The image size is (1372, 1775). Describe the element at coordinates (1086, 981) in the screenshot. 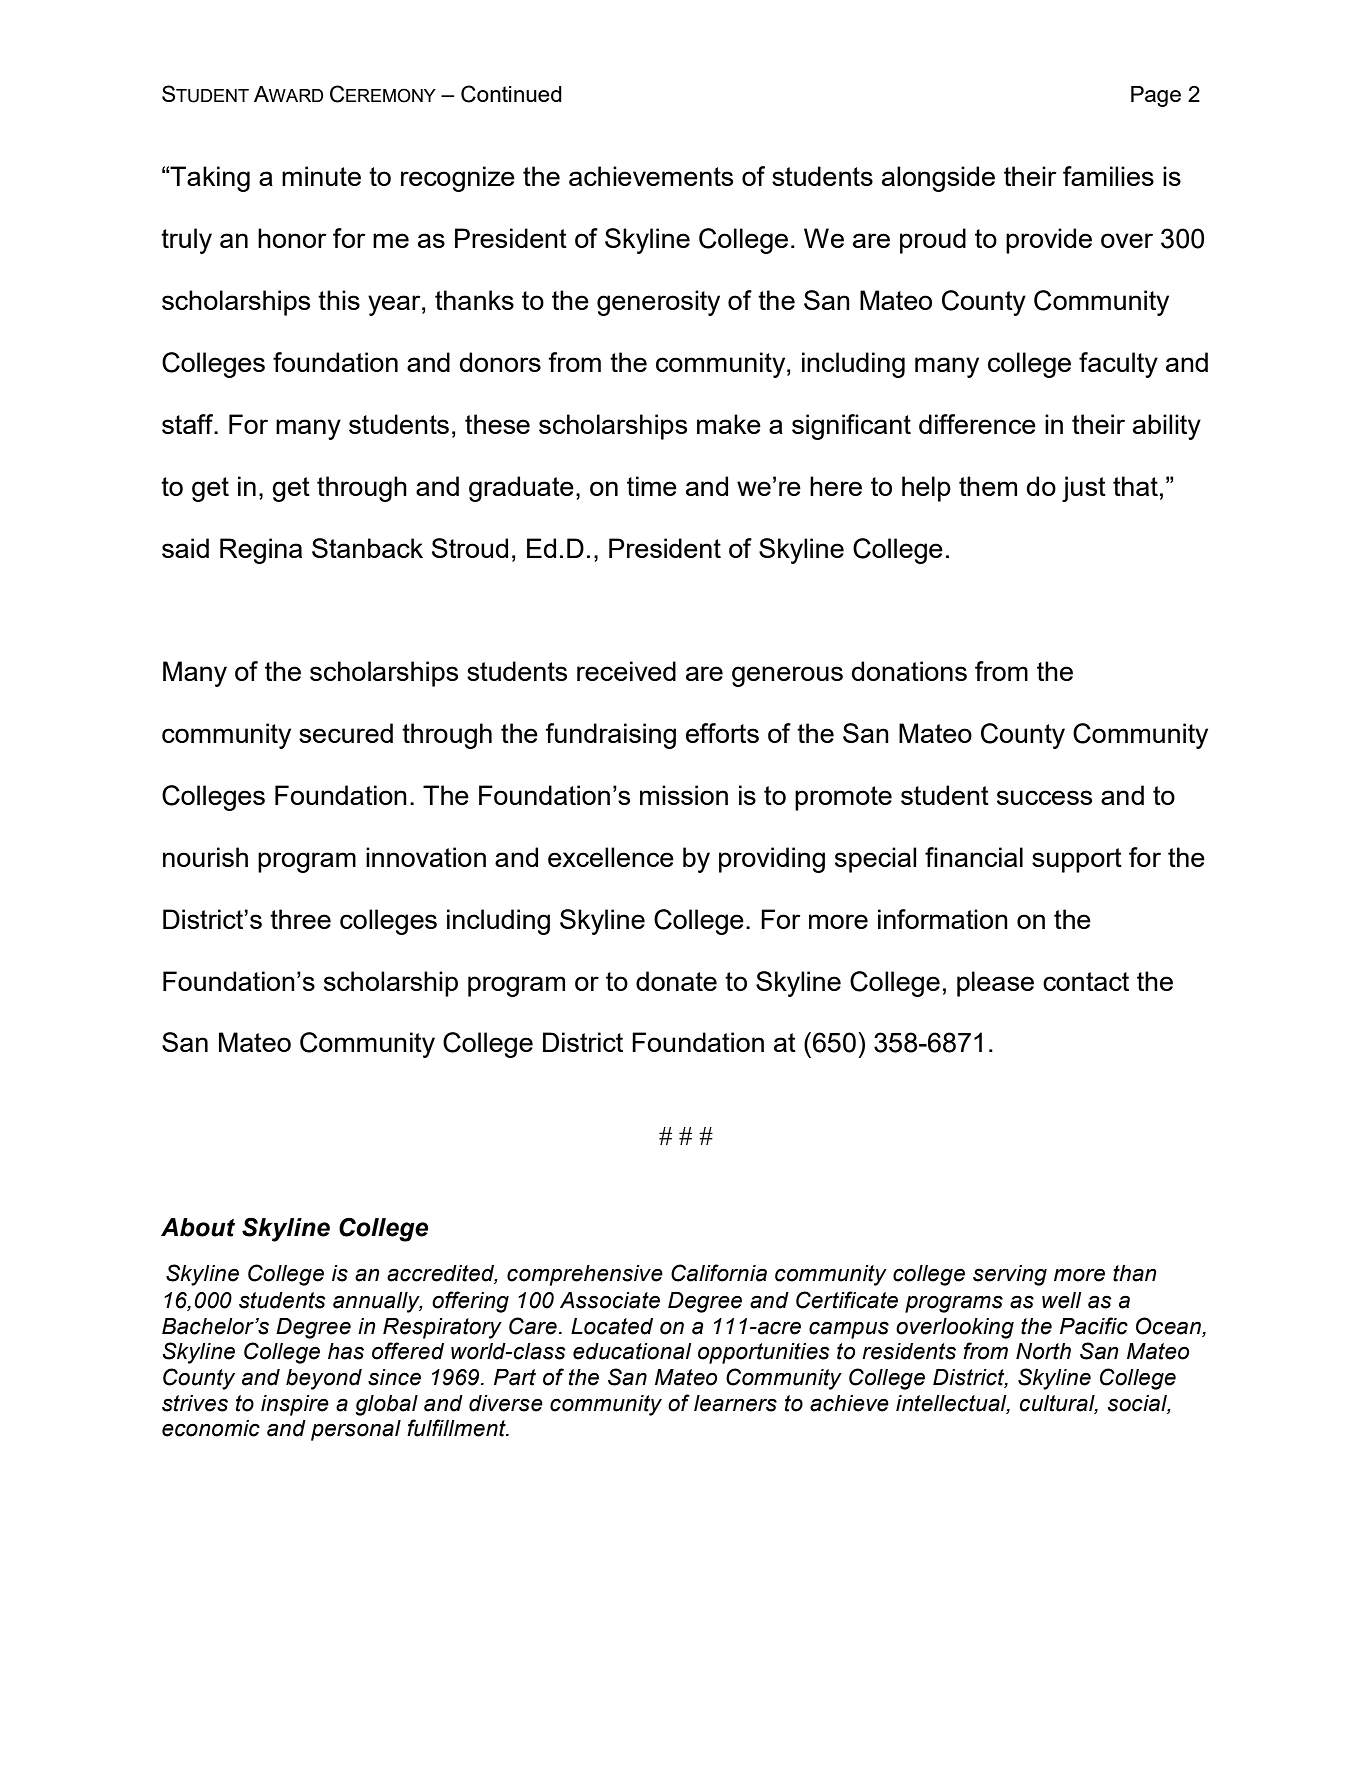

I see `contact` at that location.
